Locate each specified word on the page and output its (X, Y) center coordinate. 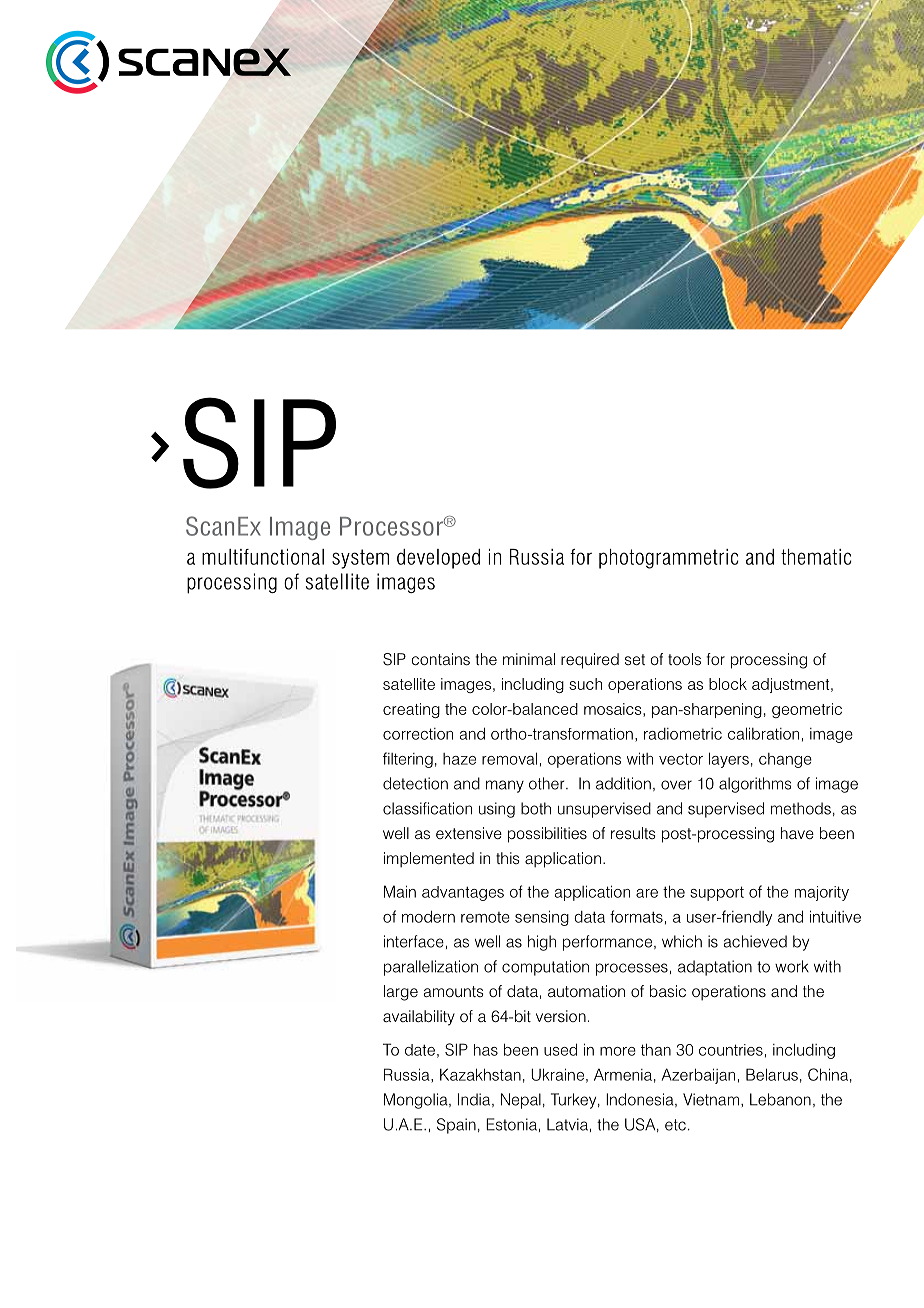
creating (411, 710)
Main (400, 891)
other (548, 783)
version (561, 1016)
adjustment (792, 685)
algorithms (755, 785)
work (792, 966)
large (401, 993)
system (360, 559)
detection (415, 783)
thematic (816, 557)
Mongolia (417, 1101)
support (717, 893)
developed (438, 559)
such (585, 684)
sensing (542, 918)
